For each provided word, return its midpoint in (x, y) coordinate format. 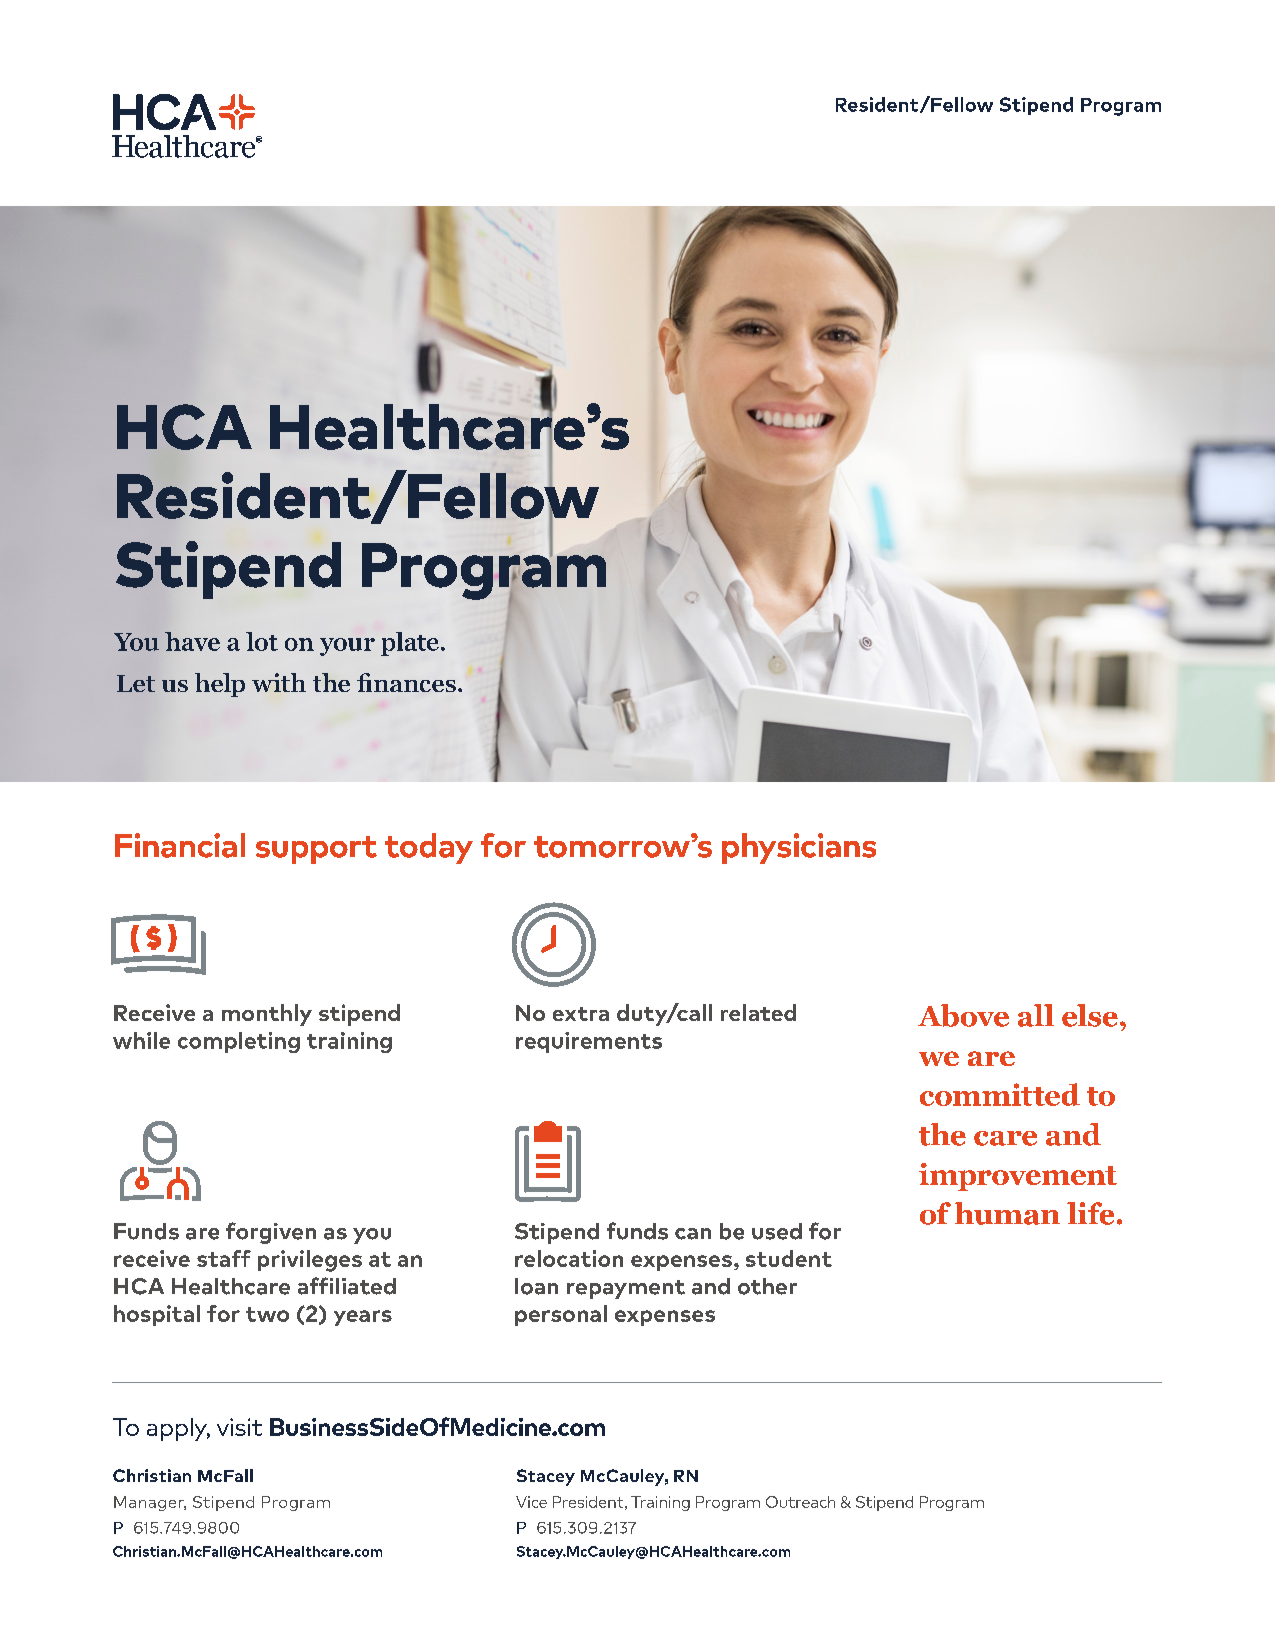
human (1007, 1213)
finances (406, 682)
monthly (267, 1015)
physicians (799, 848)
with (279, 682)
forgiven (271, 1233)
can (693, 1234)
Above (963, 1015)
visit (239, 1427)
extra (581, 1014)
